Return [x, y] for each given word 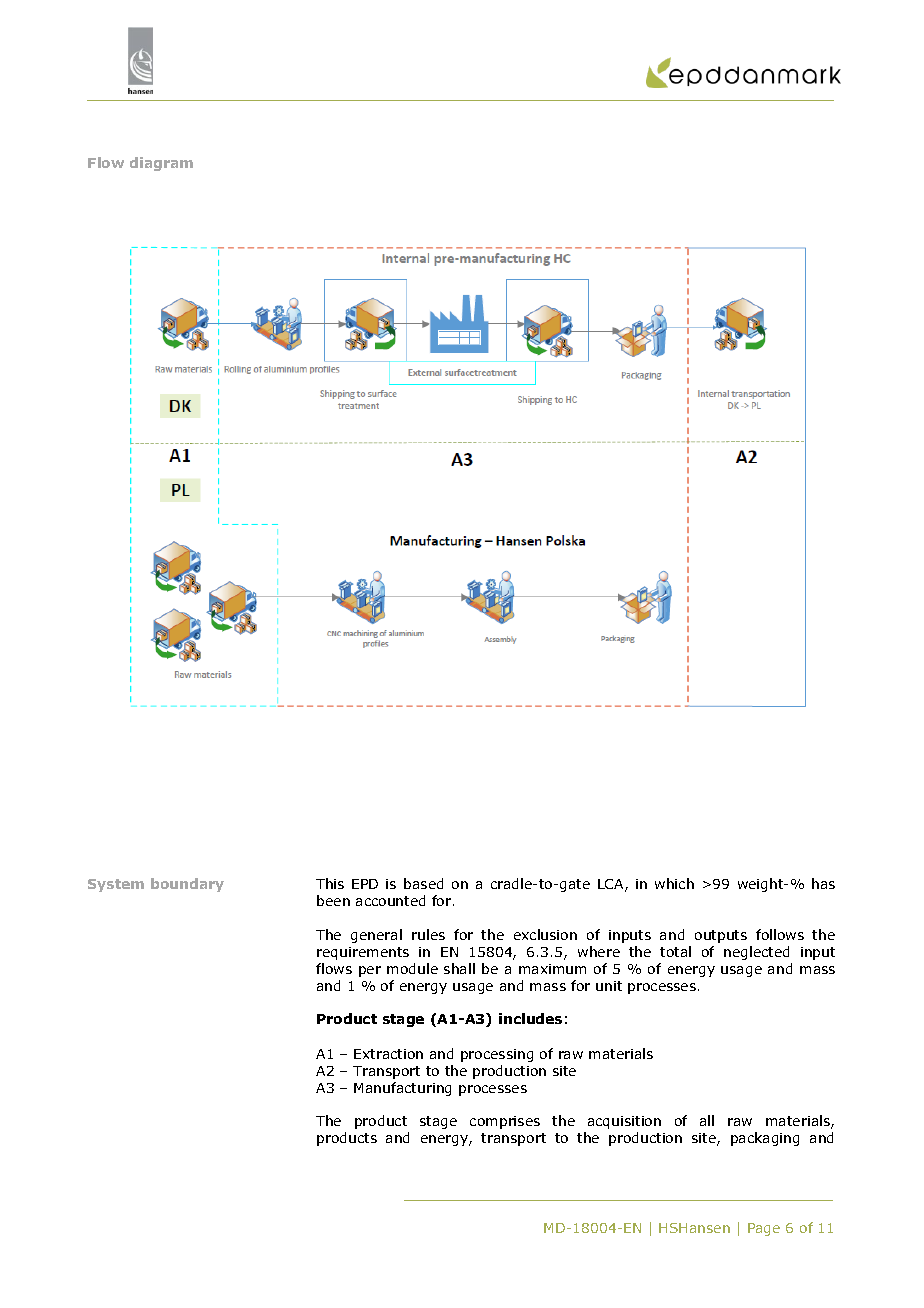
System [116, 885]
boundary [187, 885]
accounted [390, 900]
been [333, 900]
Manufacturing [402, 1089]
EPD [365, 884]
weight [762, 885]
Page [764, 1229]
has [823, 883]
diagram [161, 164]
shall [459, 968]
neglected [756, 953]
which [674, 883]
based [423, 883]
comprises [505, 1122]
